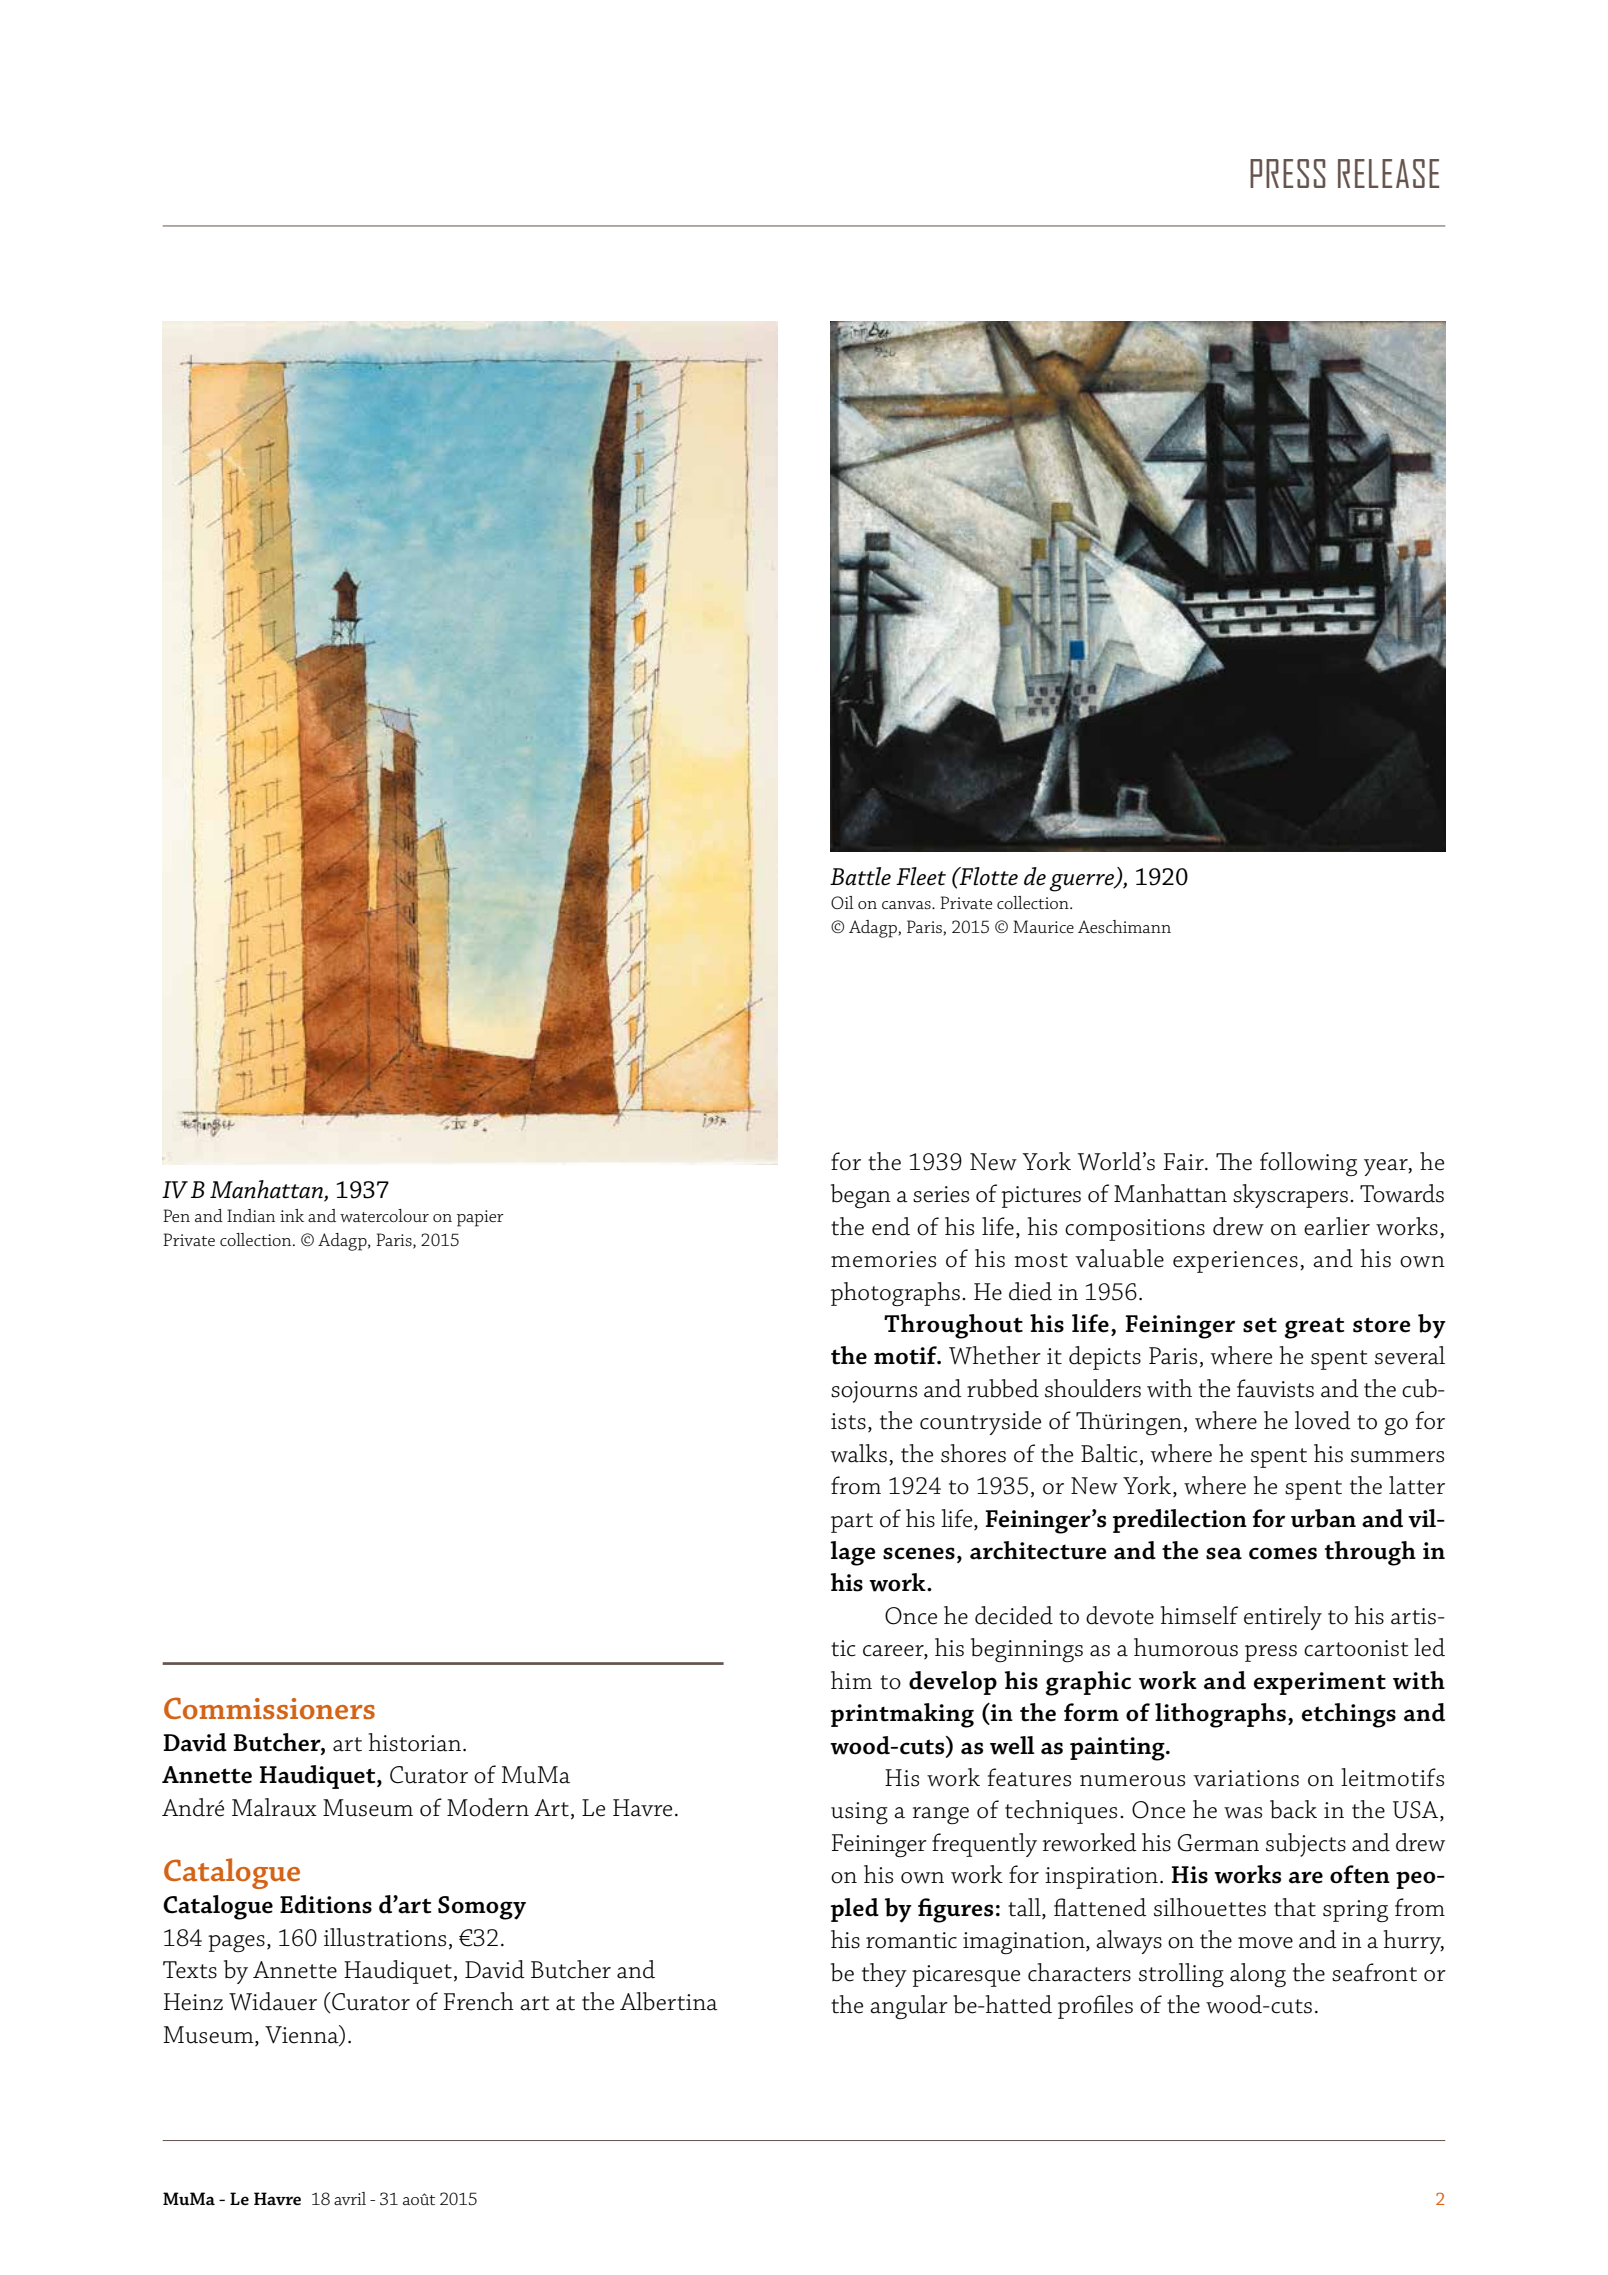 Image resolution: width=1608 pixels, height=2275 pixels. Describe the element at coordinates (861, 1196) in the page. I see `began` at that location.
